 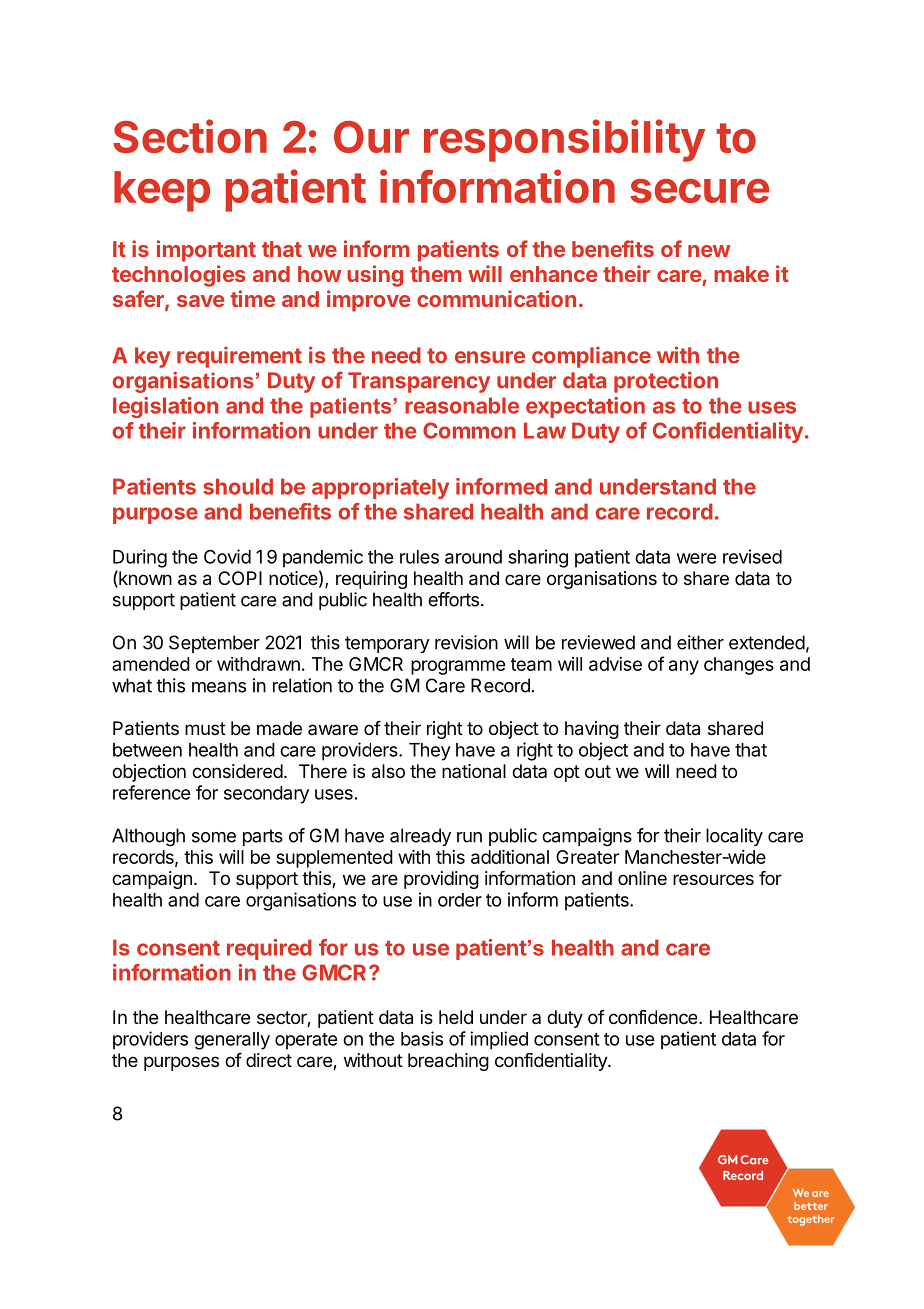 What do you see at coordinates (239, 357) in the document?
I see `requirement` at bounding box center [239, 357].
